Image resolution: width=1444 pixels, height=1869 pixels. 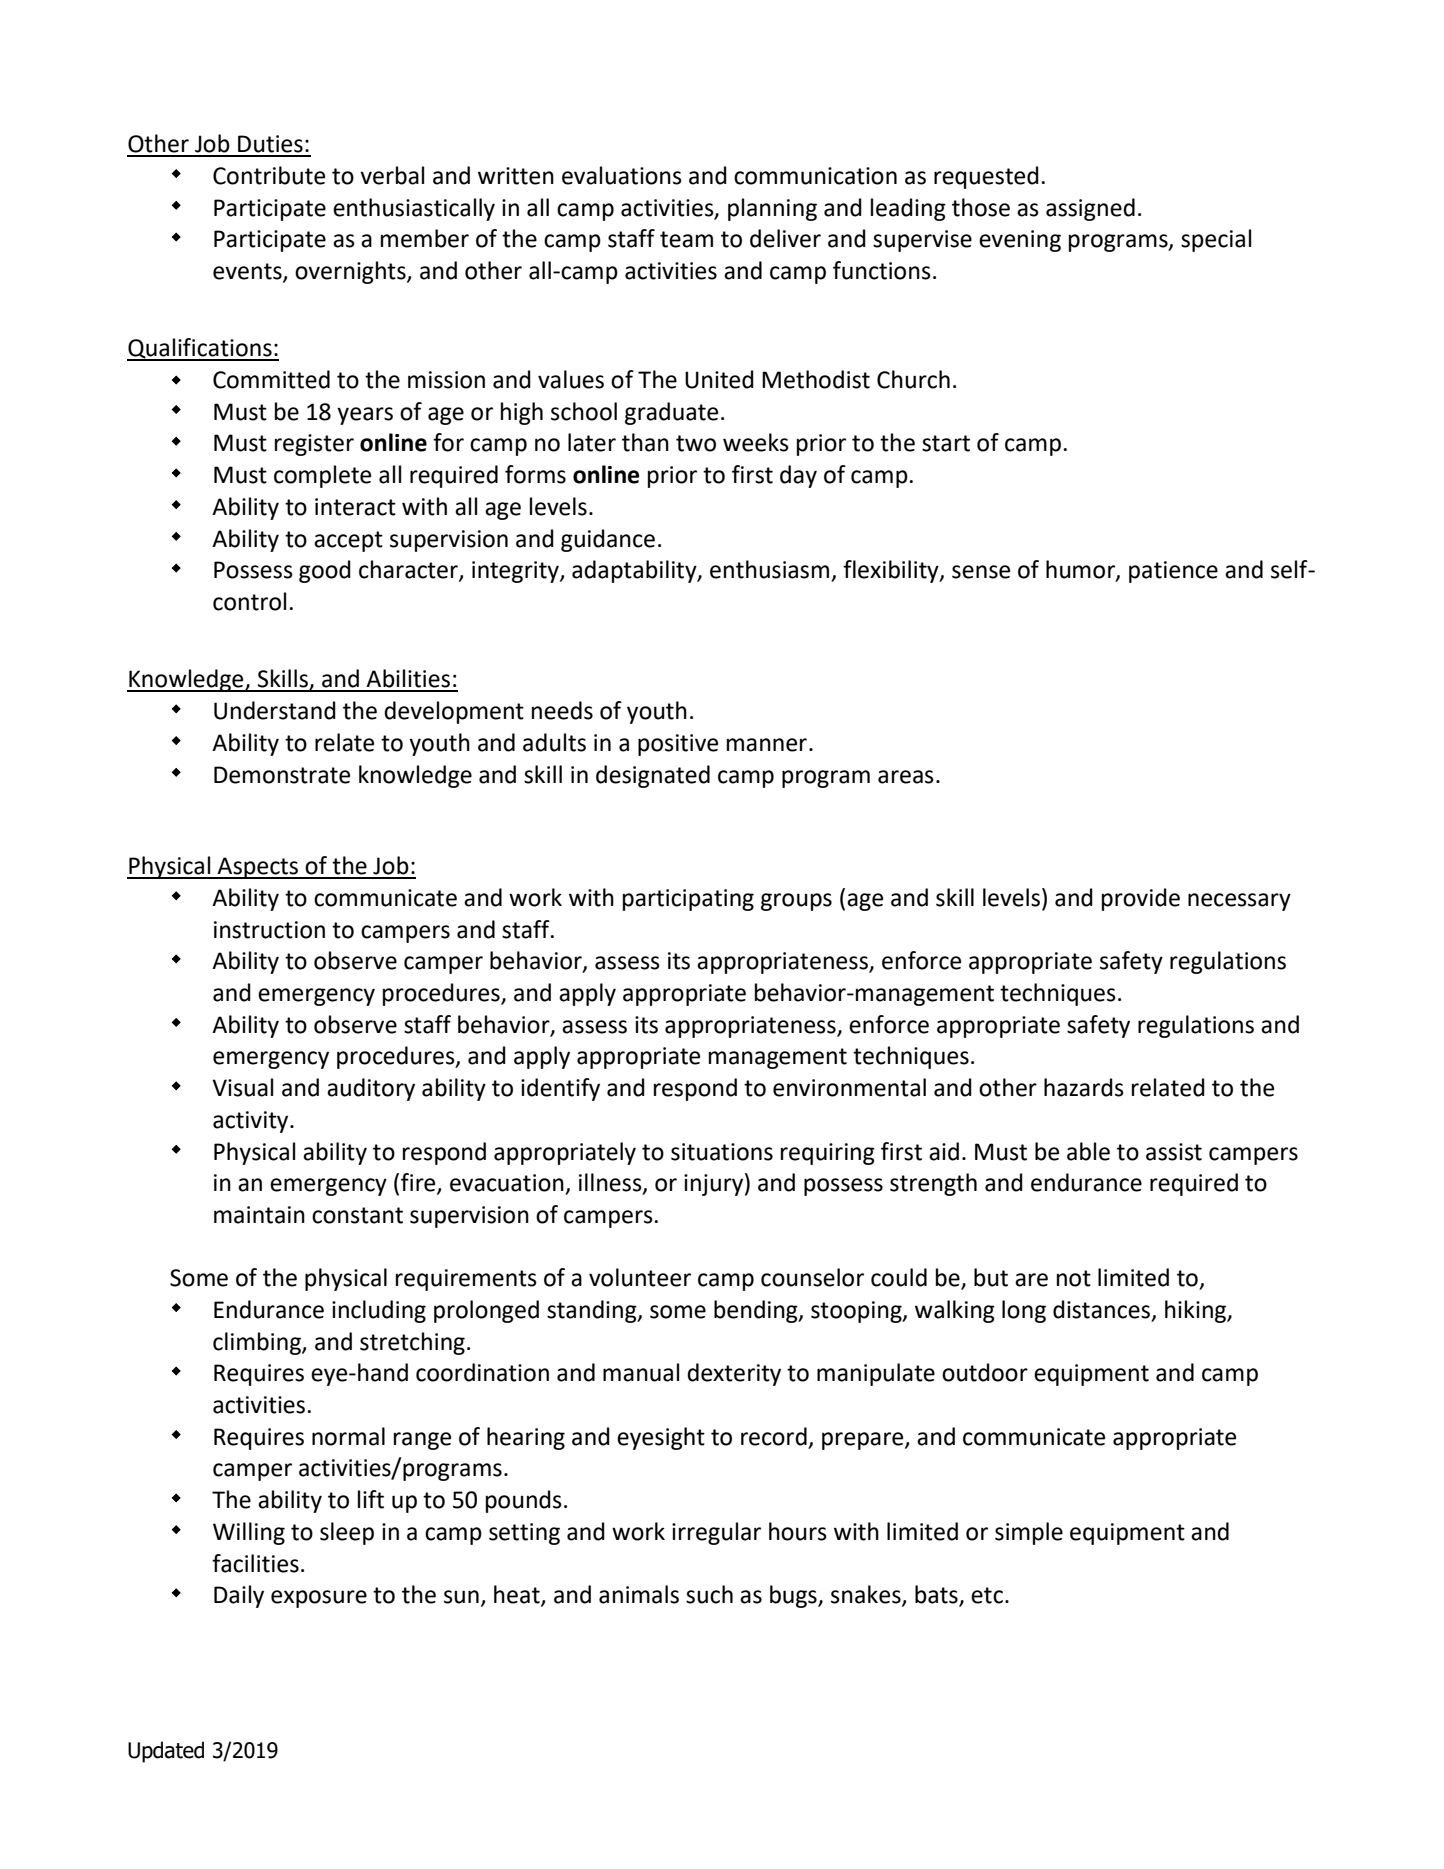 What do you see at coordinates (1141, 899) in the screenshot?
I see `provide` at bounding box center [1141, 899].
